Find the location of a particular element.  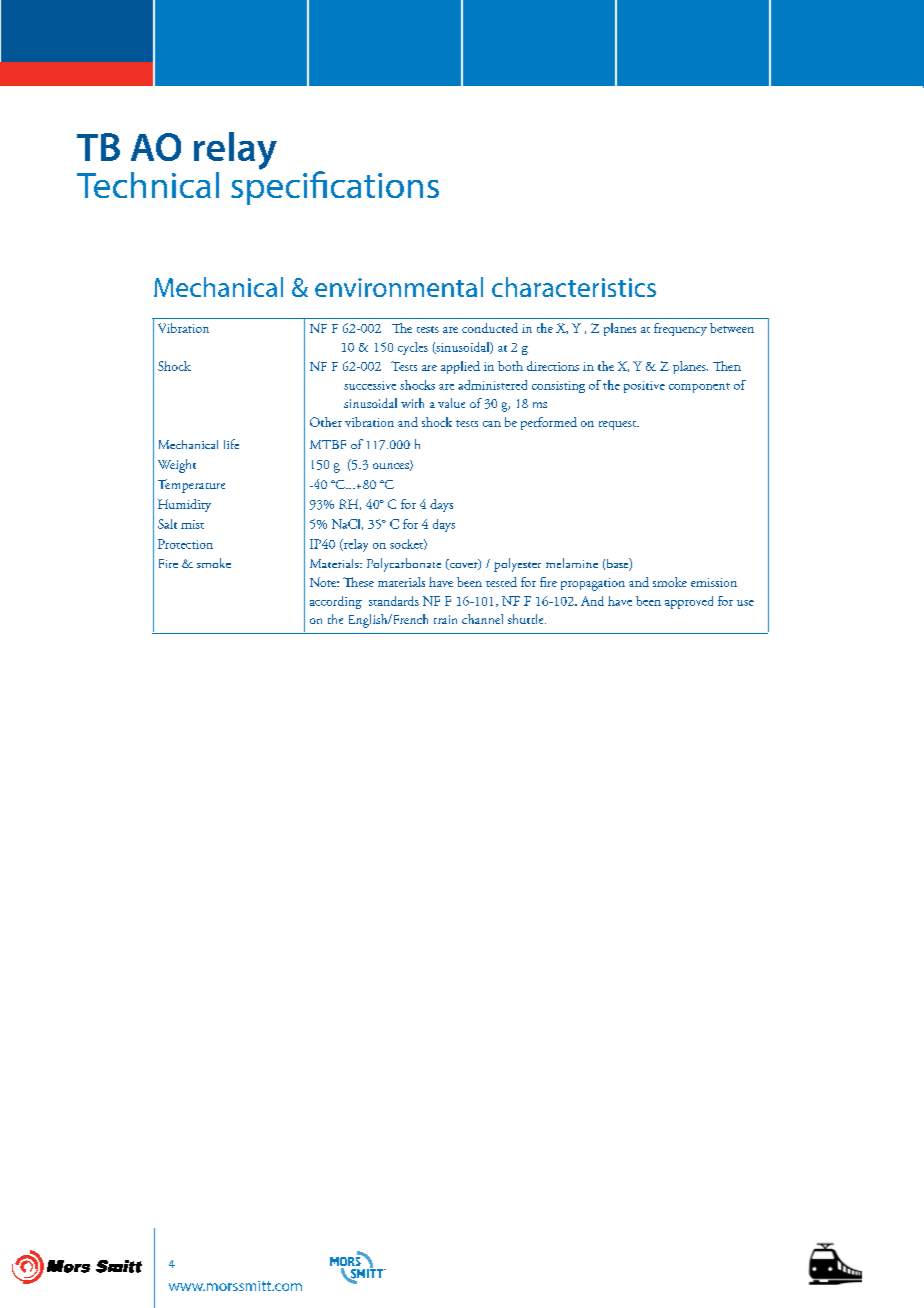

specifications is located at coordinates (335, 187).
